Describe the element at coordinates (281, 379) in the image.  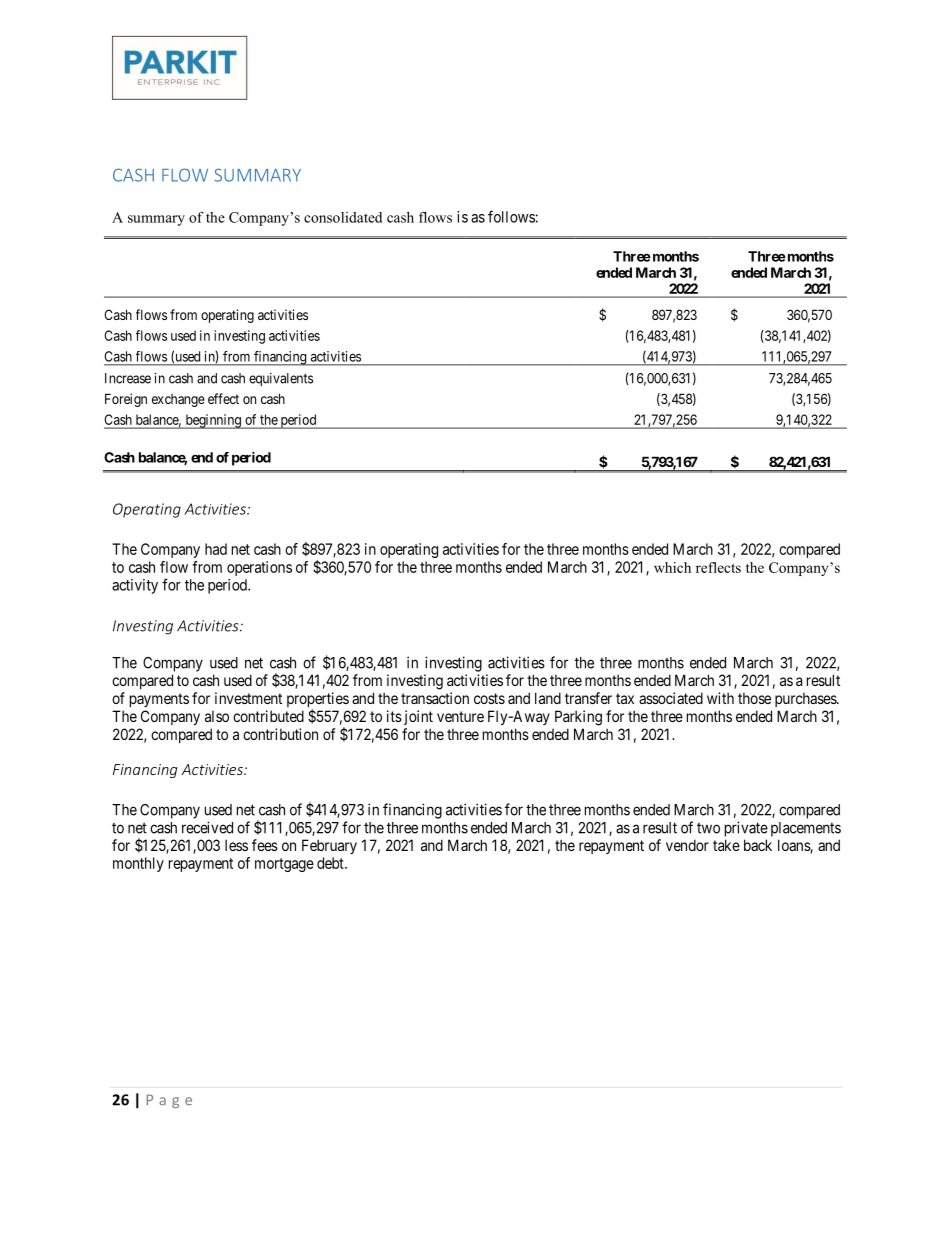
I see `equivalents` at that location.
